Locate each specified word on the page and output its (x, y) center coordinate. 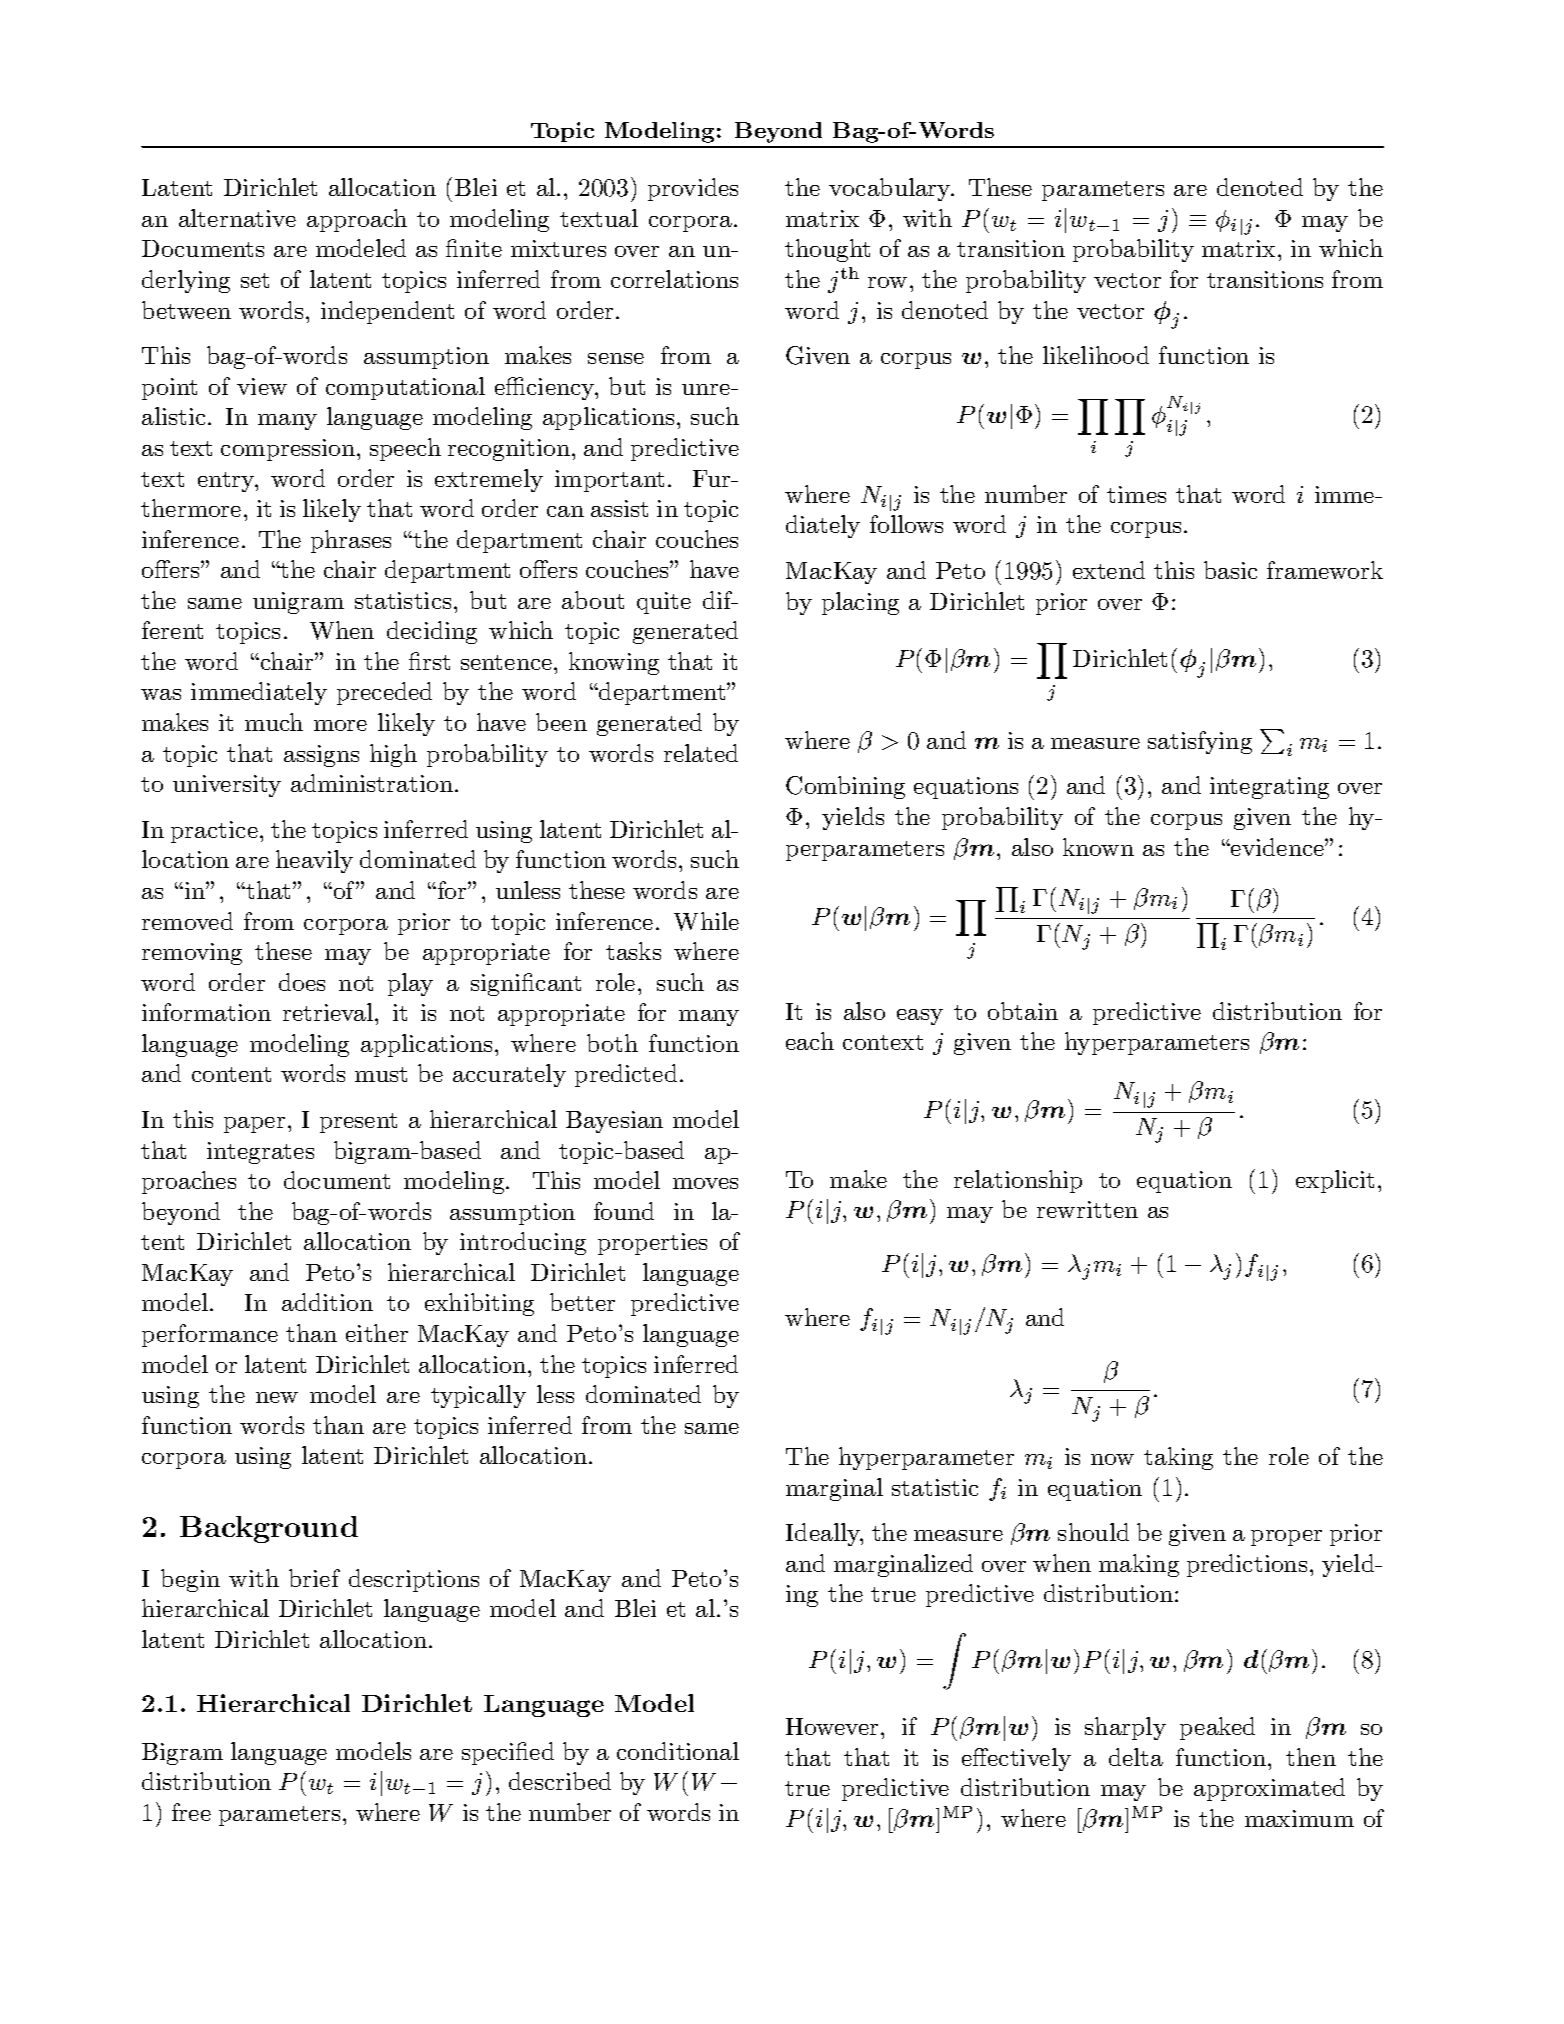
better (582, 1302)
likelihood (1096, 355)
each (810, 1041)
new (277, 1397)
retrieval (329, 1012)
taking (1178, 1458)
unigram (298, 603)
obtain (1023, 1011)
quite (664, 603)
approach (357, 220)
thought (827, 250)
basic (1230, 570)
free (191, 1812)
